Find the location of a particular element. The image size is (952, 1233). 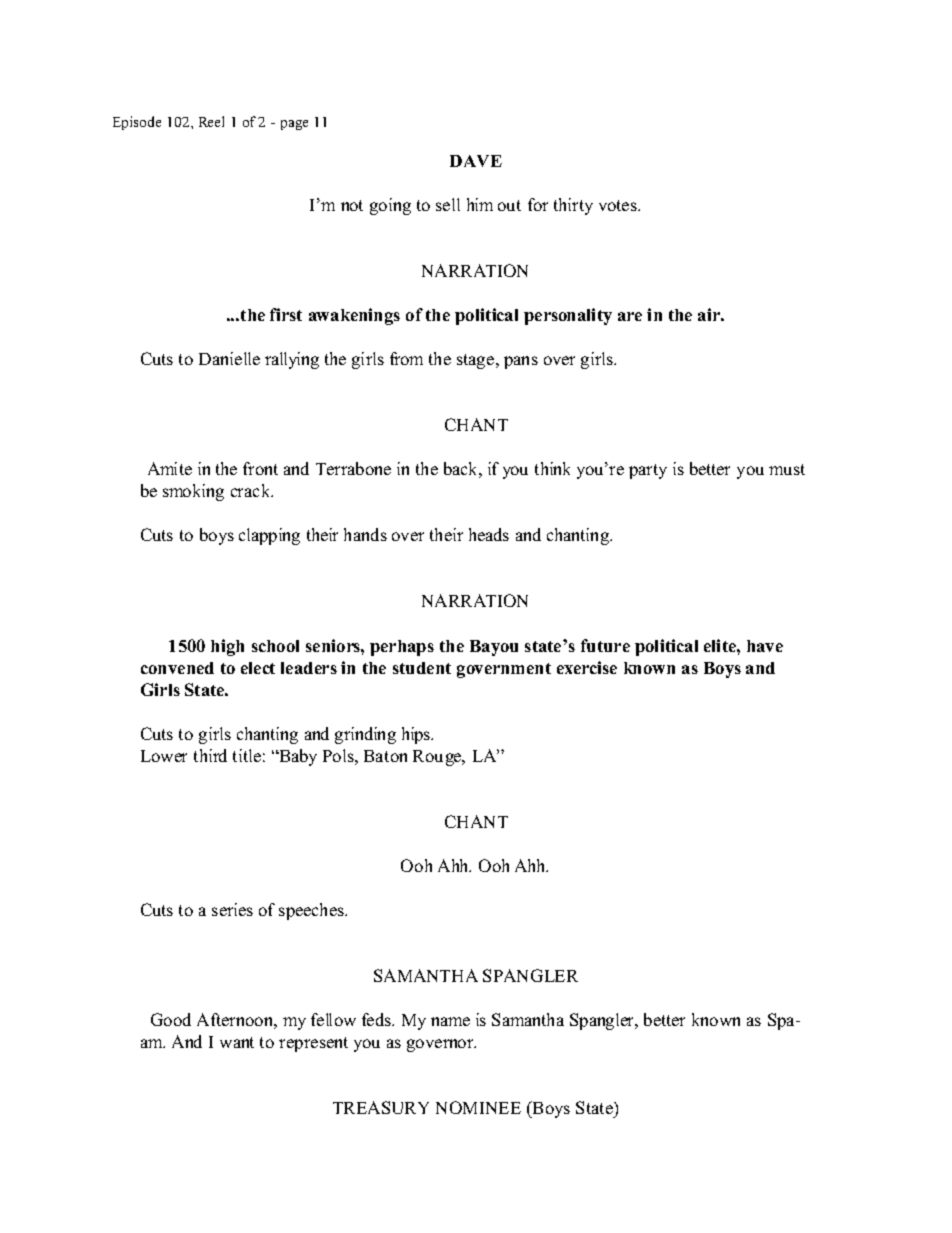

Bayou is located at coordinates (494, 648).
